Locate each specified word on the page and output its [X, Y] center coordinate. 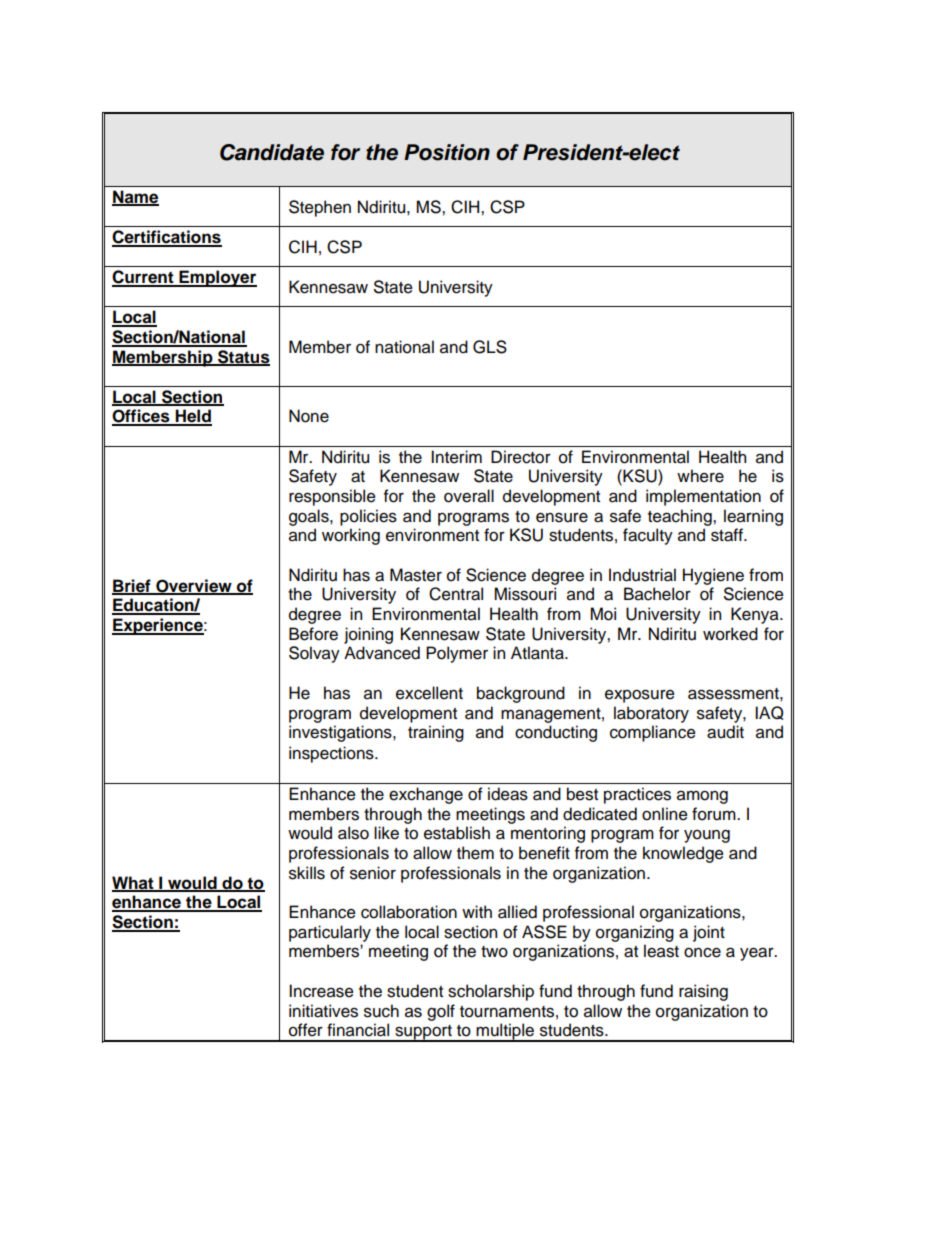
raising [703, 992]
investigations [341, 733]
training [436, 733]
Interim [456, 457]
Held [192, 417]
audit [725, 732]
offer [306, 1030]
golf [441, 1012]
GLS [490, 347]
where [700, 476]
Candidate [272, 152]
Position [447, 152]
